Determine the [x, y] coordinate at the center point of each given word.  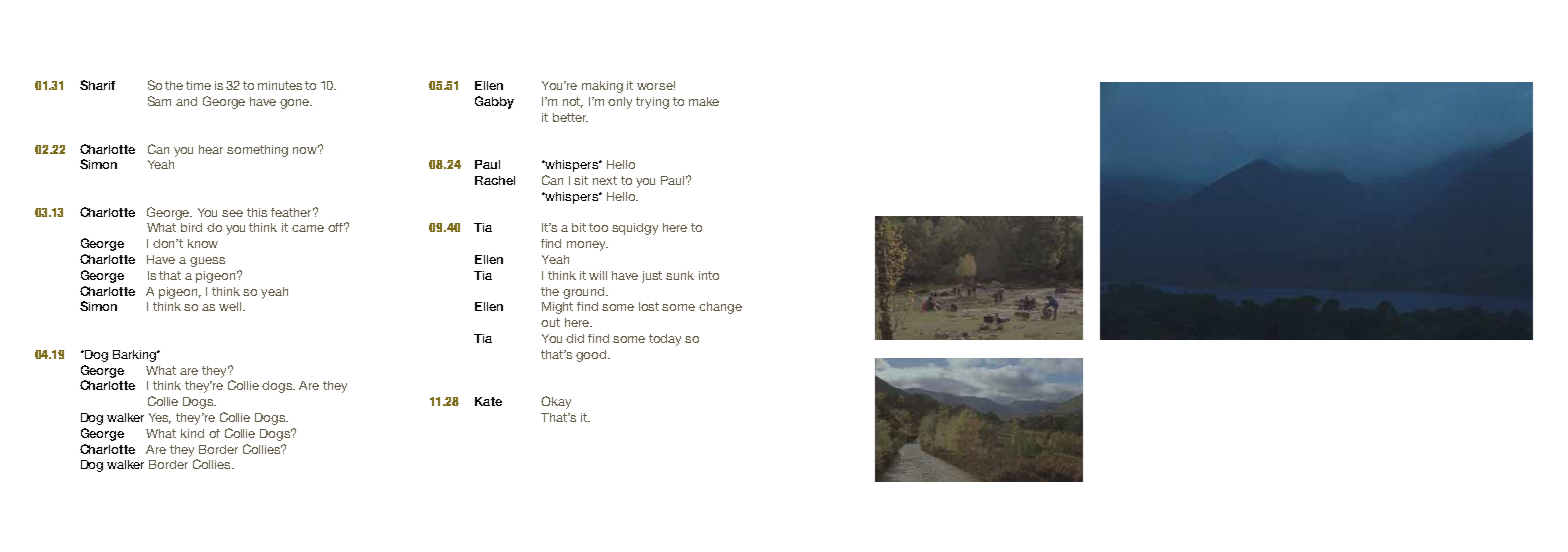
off [337, 227]
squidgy [635, 229]
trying [652, 103]
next [605, 180]
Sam [159, 101]
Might [557, 308]
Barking [135, 356]
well [231, 306]
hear [211, 149]
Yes [160, 418]
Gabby [494, 102]
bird [191, 227]
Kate [488, 401]
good [592, 356]
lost [649, 306]
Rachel [495, 180]
